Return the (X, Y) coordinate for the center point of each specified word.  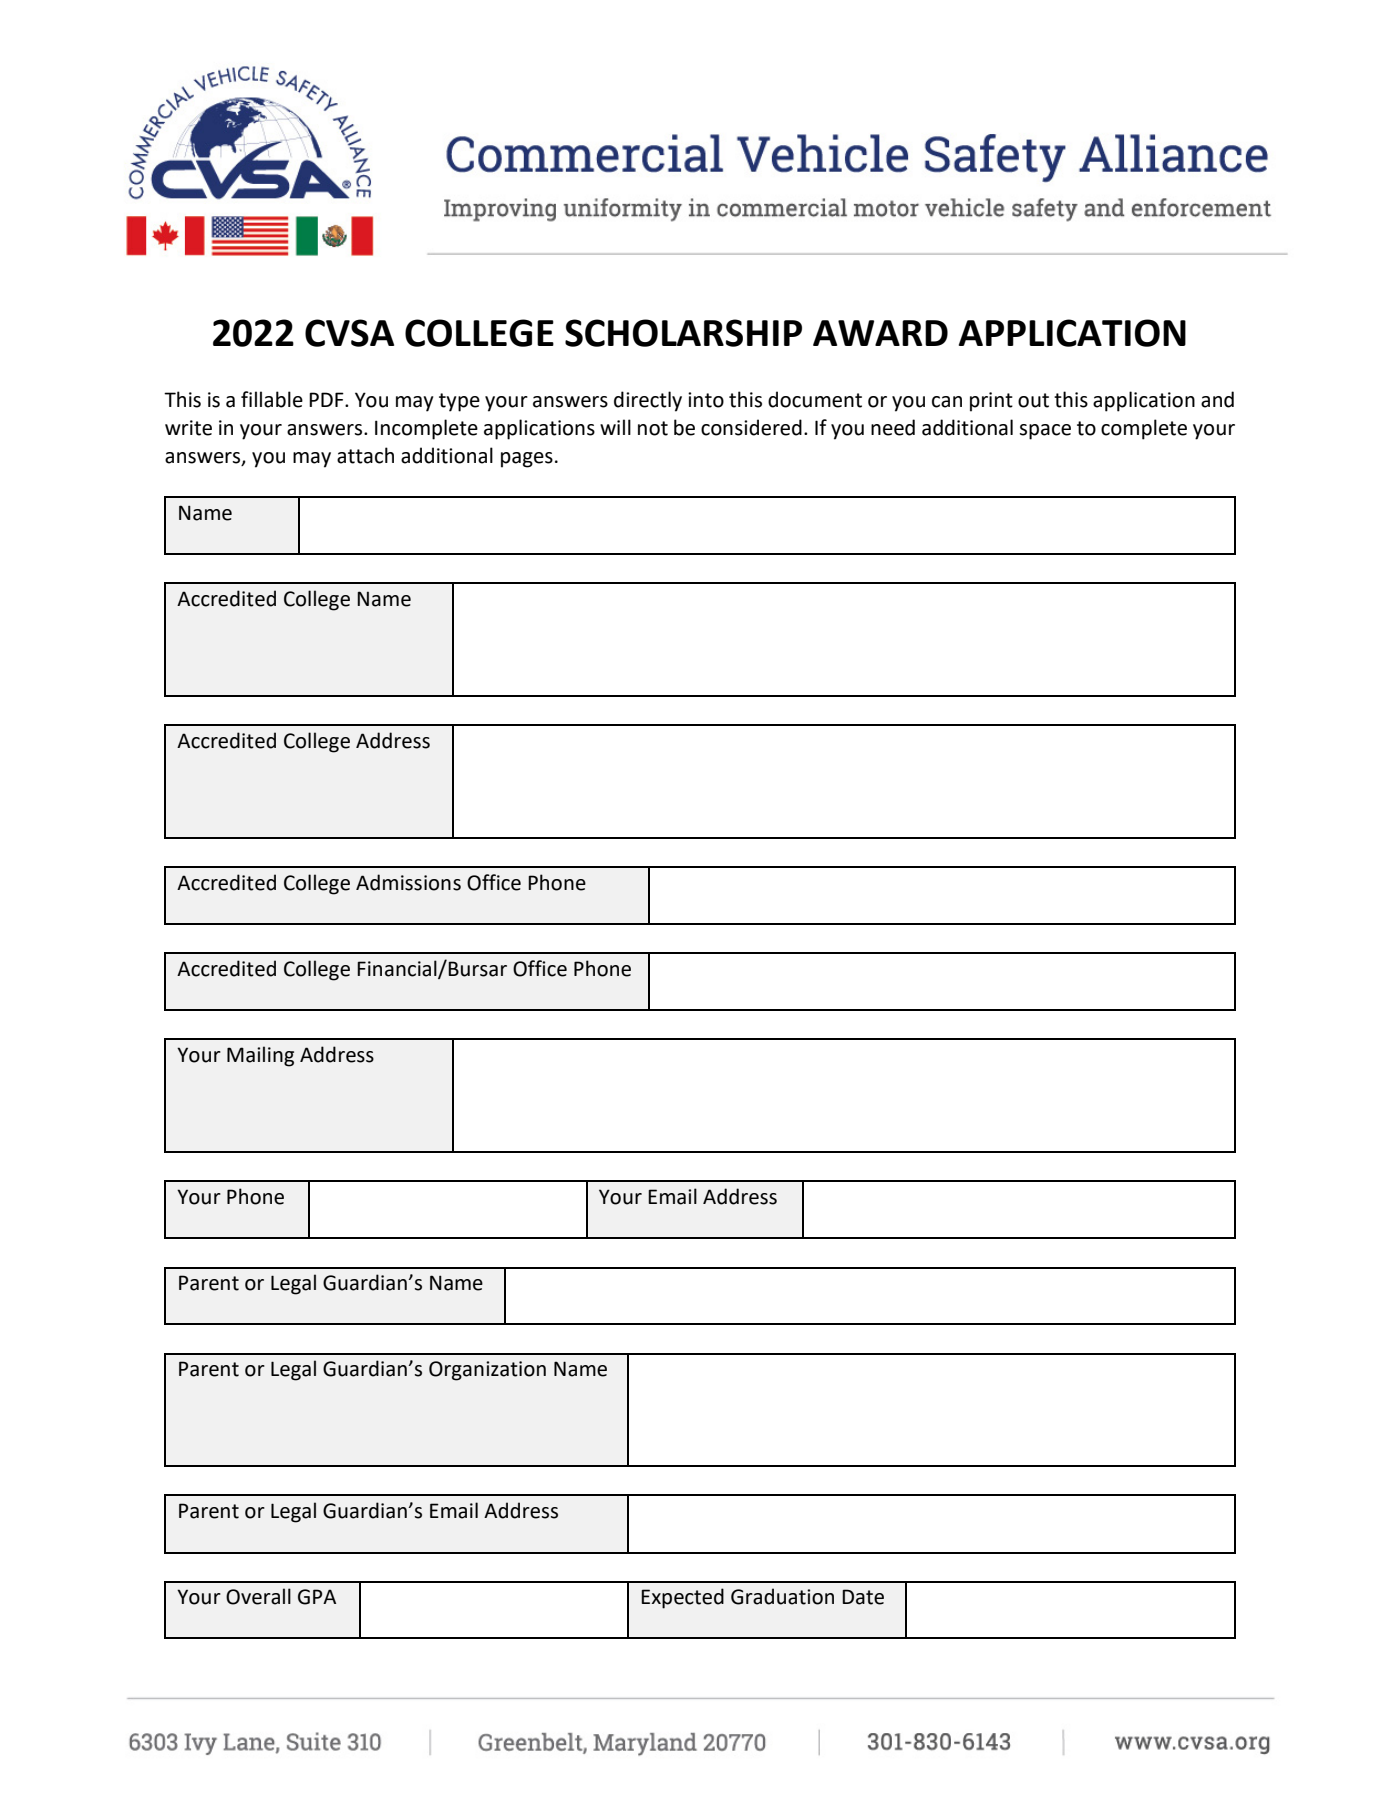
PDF (327, 399)
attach (365, 455)
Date (863, 1597)
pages (527, 460)
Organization (487, 1371)
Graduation (782, 1596)
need (893, 427)
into (706, 400)
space (1045, 432)
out (1033, 400)
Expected (682, 1598)
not (653, 428)
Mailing (260, 1056)
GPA (317, 1597)
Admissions (408, 882)
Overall (258, 1596)
